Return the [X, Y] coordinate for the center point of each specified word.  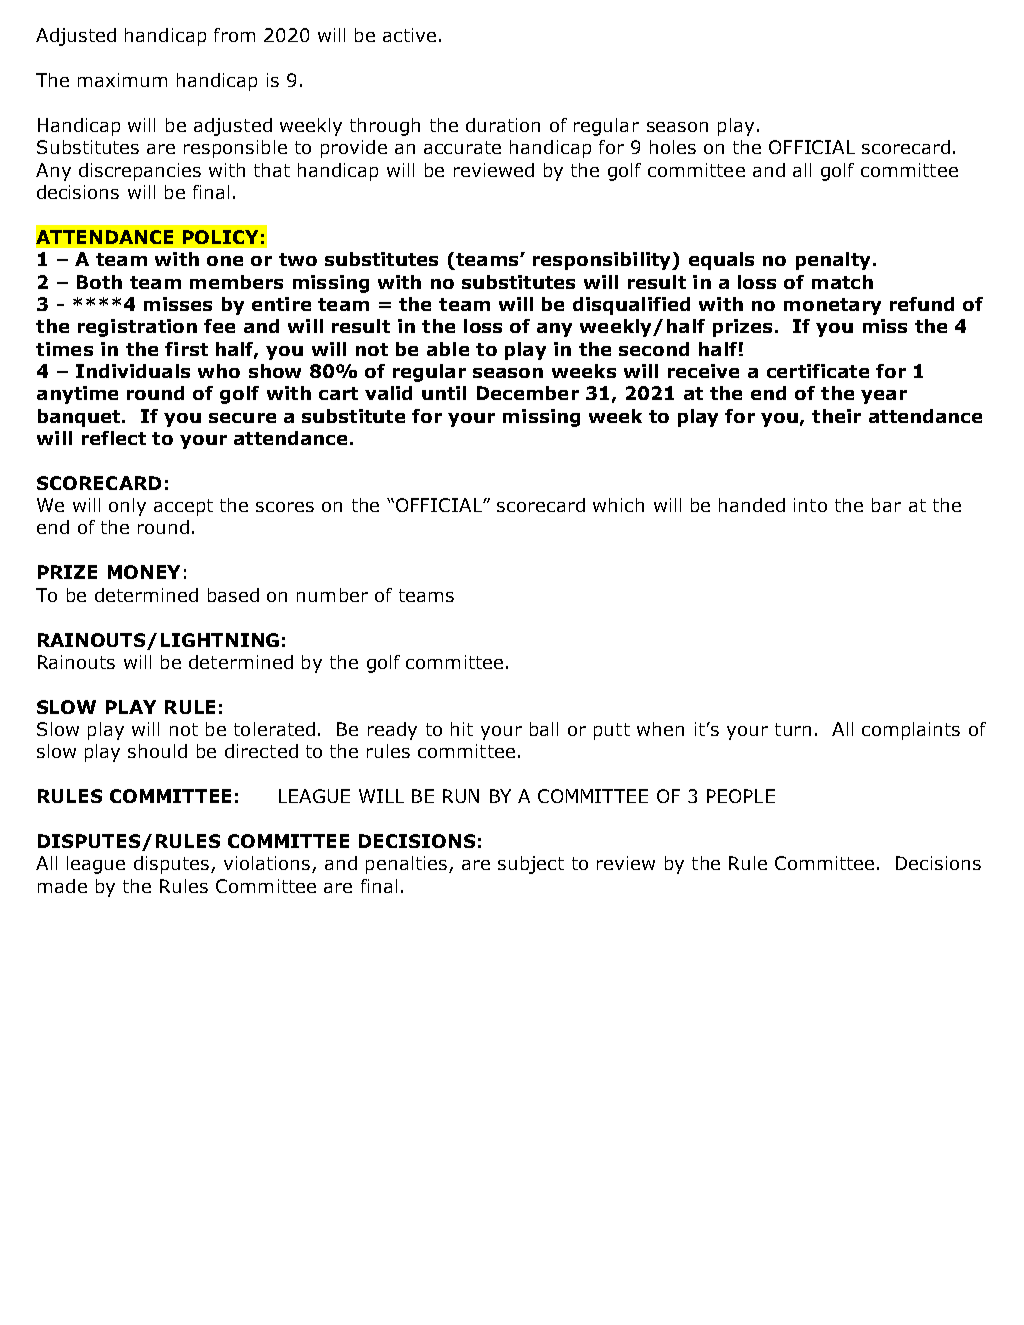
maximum [122, 80]
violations [268, 864]
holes [673, 147]
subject [531, 865]
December [528, 393]
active [409, 35]
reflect [114, 438]
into [810, 505]
